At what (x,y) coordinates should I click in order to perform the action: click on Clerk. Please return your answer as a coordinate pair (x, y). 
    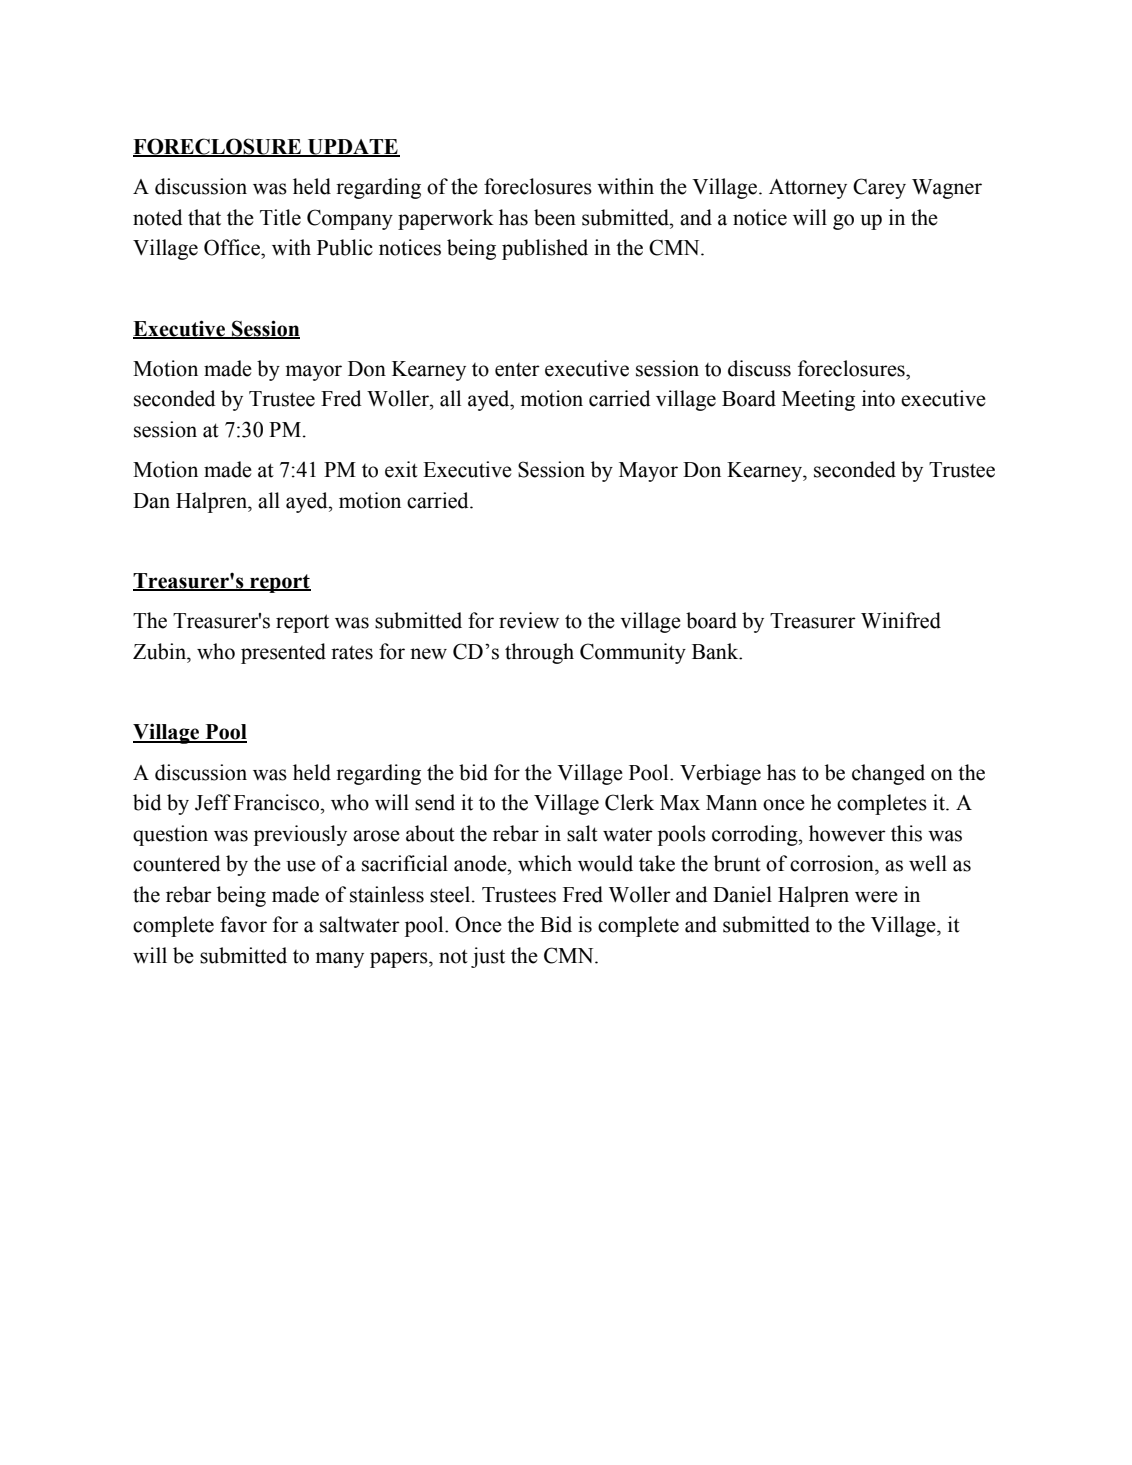
    Looking at the image, I should click on (629, 802).
